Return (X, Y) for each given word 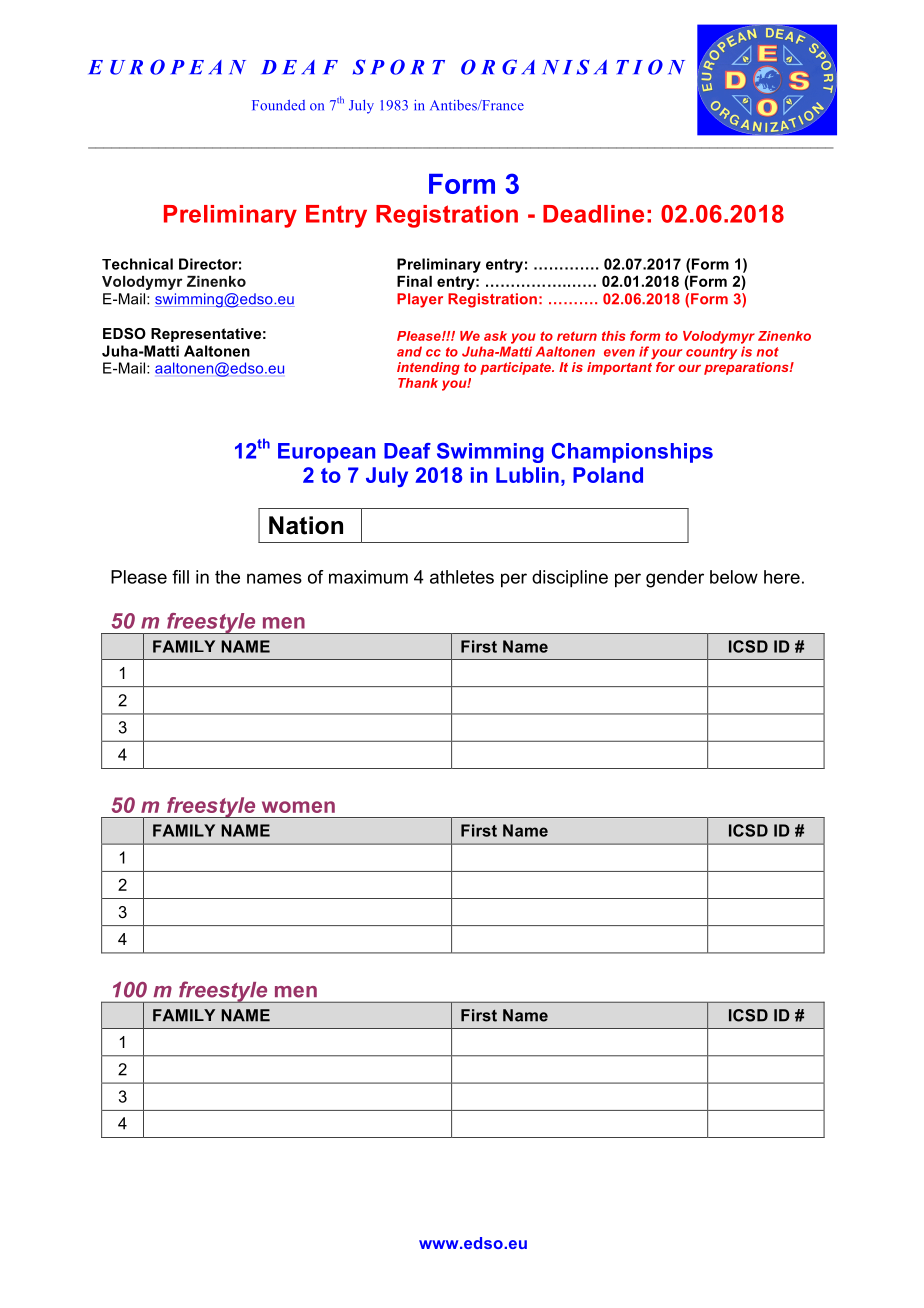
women (298, 807)
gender (675, 579)
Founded (278, 105)
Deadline (593, 214)
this (613, 336)
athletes (462, 577)
